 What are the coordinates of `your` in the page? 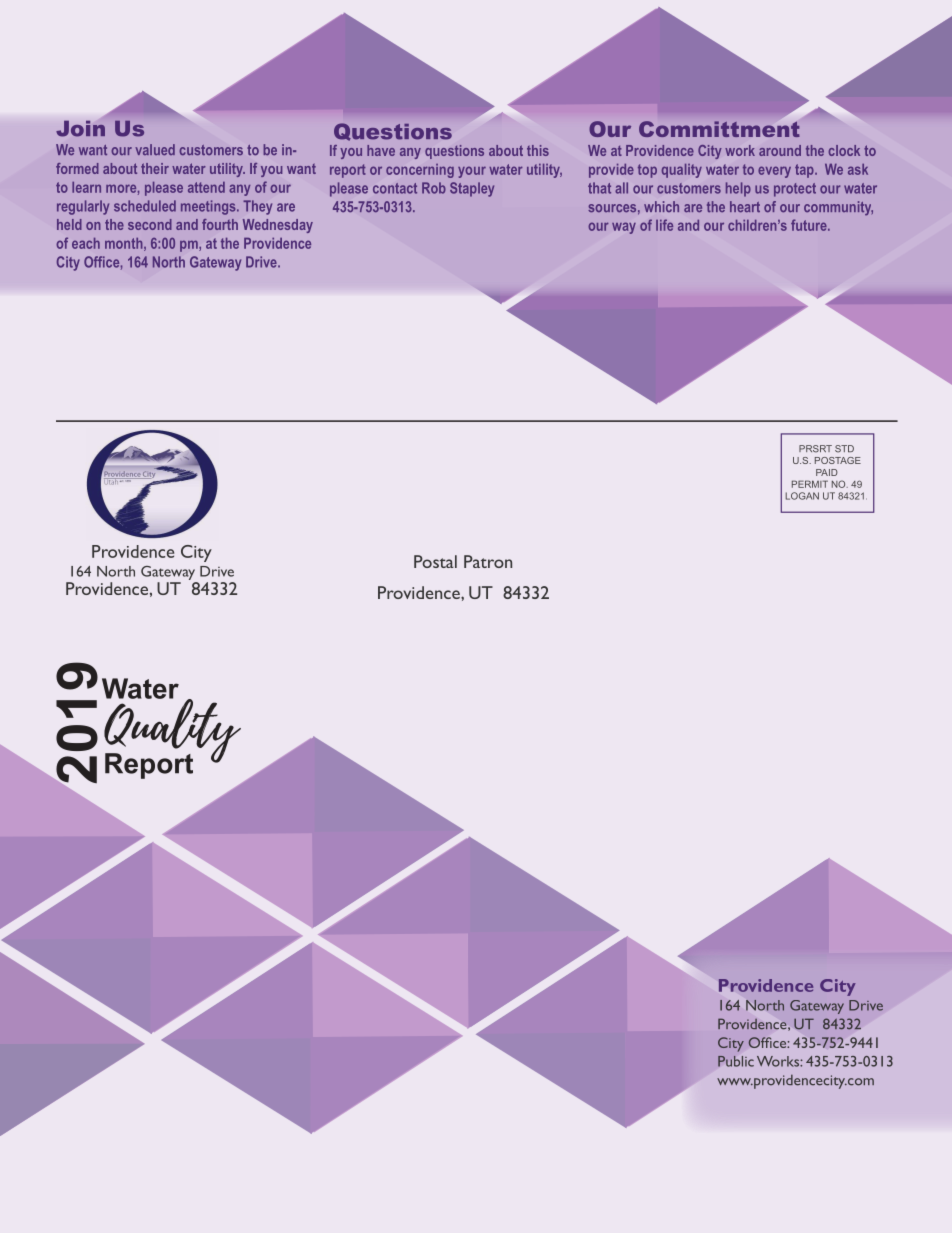 It's located at (472, 172).
